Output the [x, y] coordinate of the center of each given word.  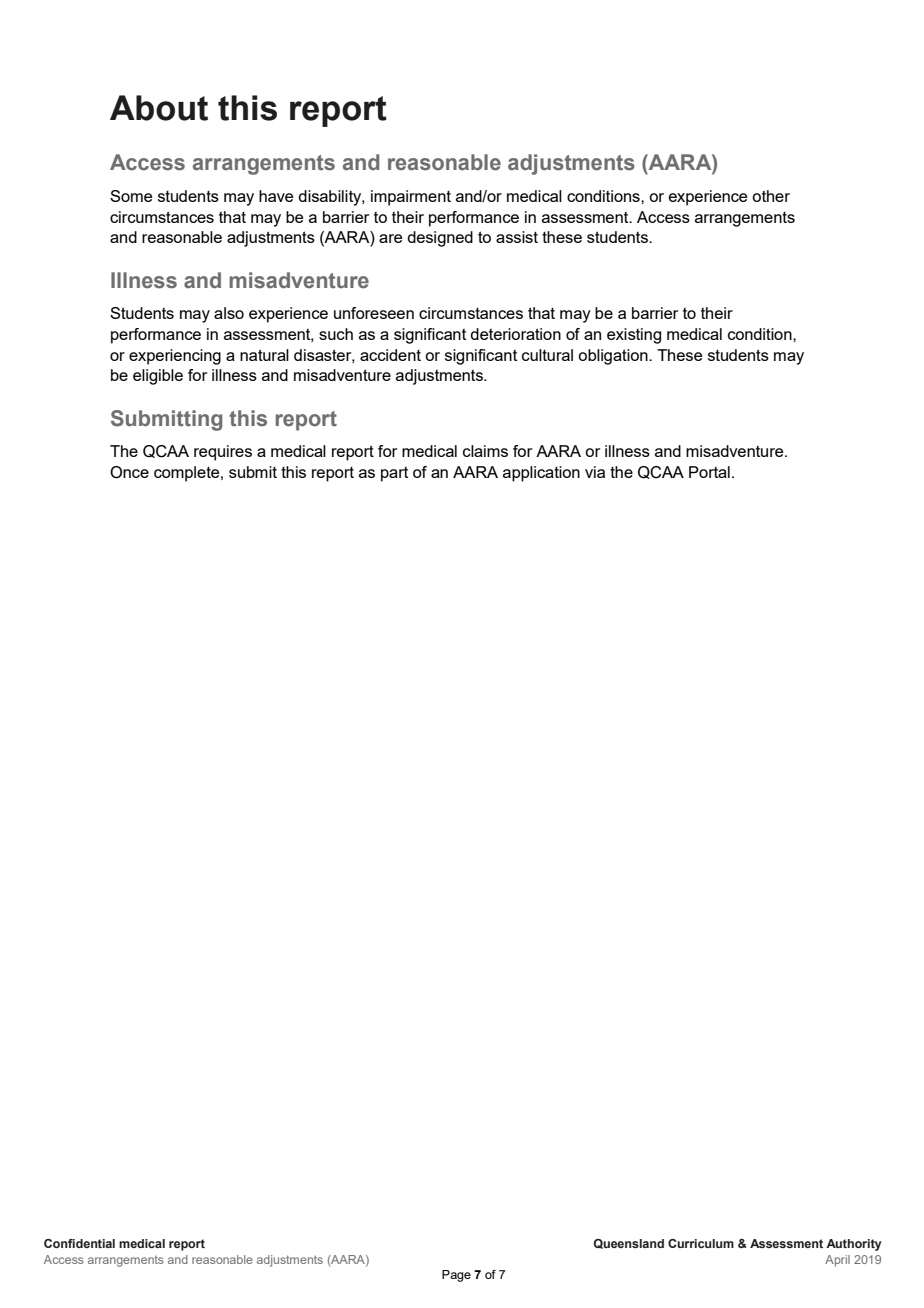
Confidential [79, 1243]
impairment [411, 198]
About [159, 108]
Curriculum [701, 1243]
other [771, 196]
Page [456, 1276]
